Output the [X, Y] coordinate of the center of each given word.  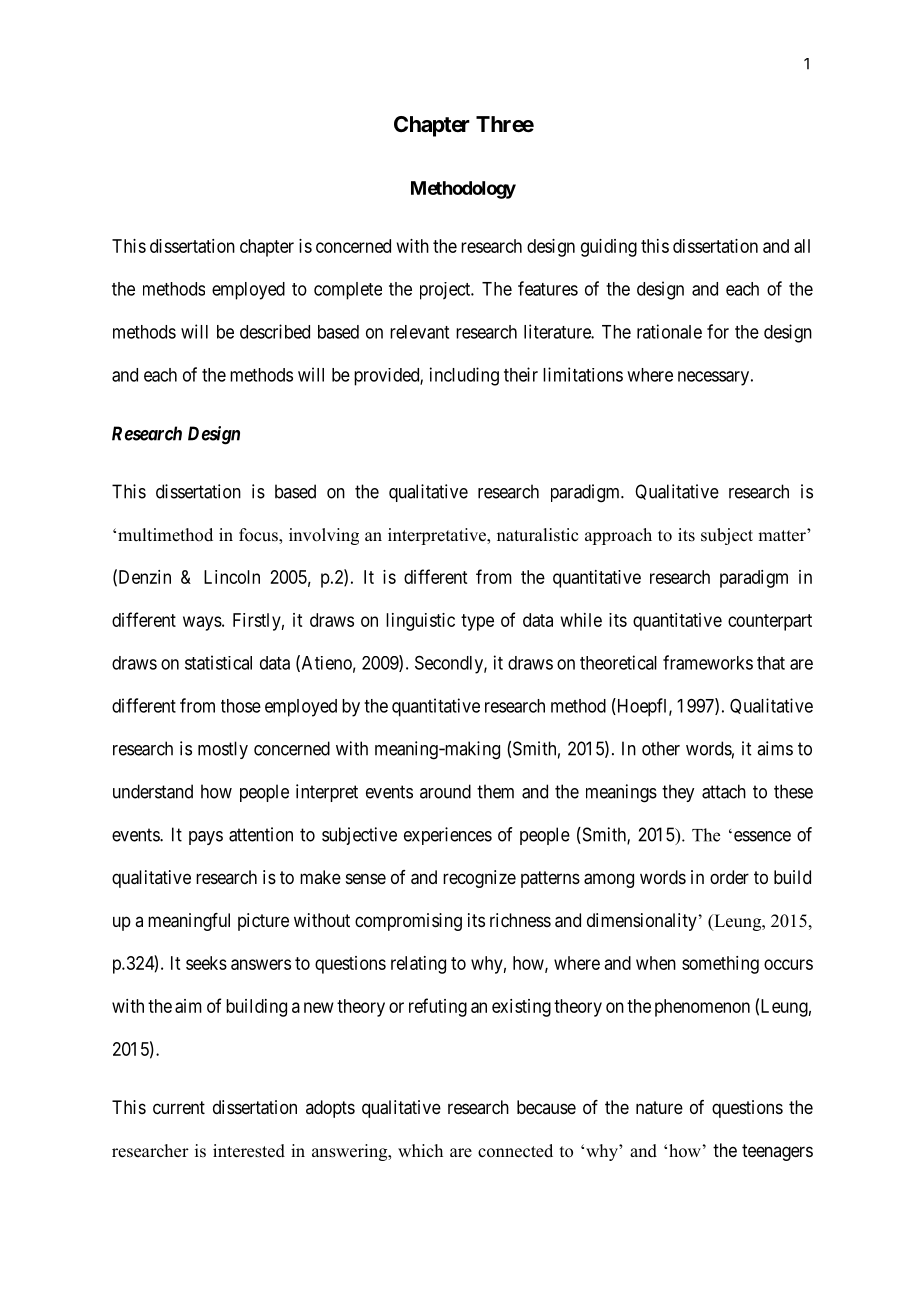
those [241, 706]
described [275, 331]
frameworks [708, 662]
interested [249, 1151]
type [477, 622]
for [718, 331]
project [446, 291]
